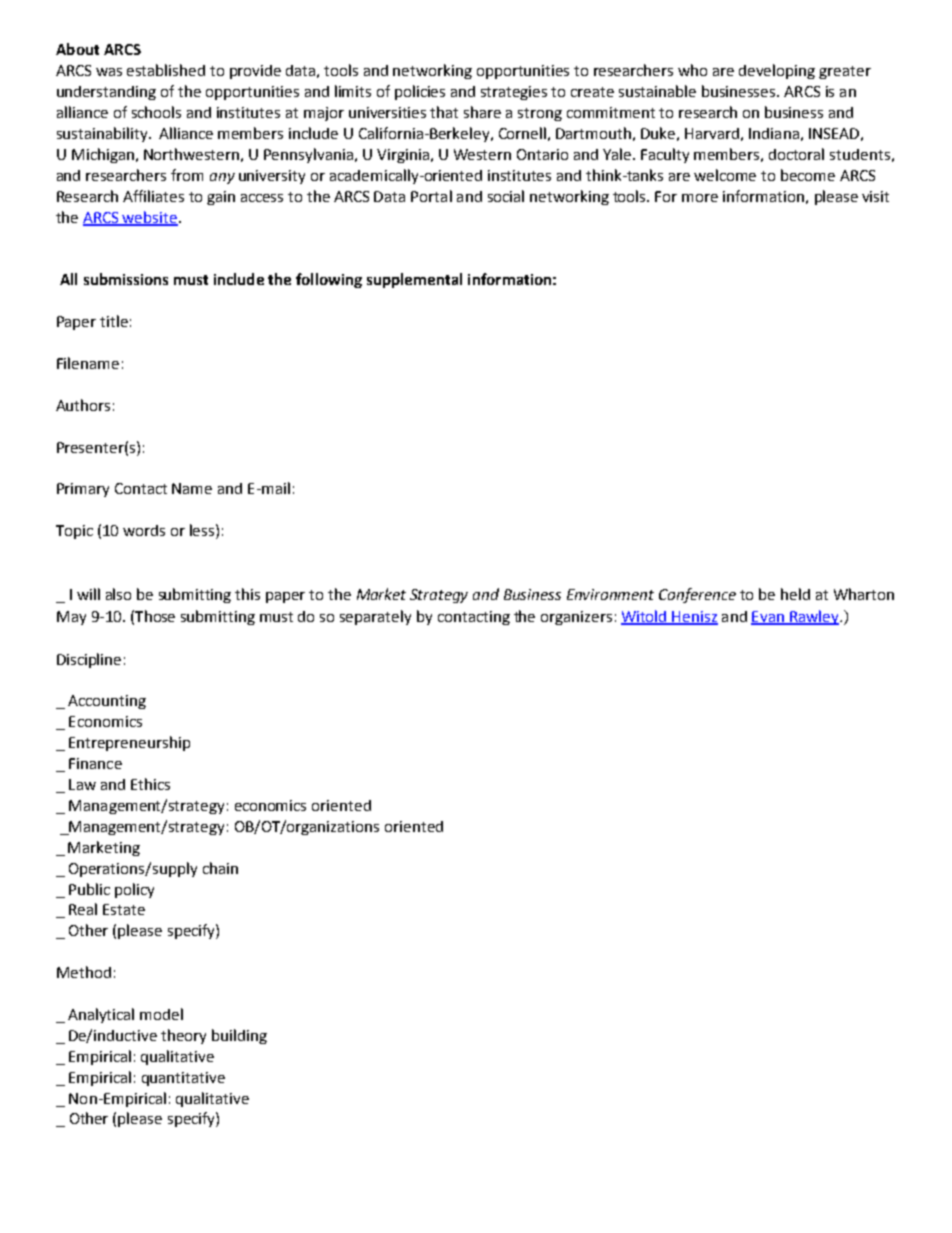 The image size is (952, 1233). What do you see at coordinates (795, 594) in the page?
I see `held` at bounding box center [795, 594].
